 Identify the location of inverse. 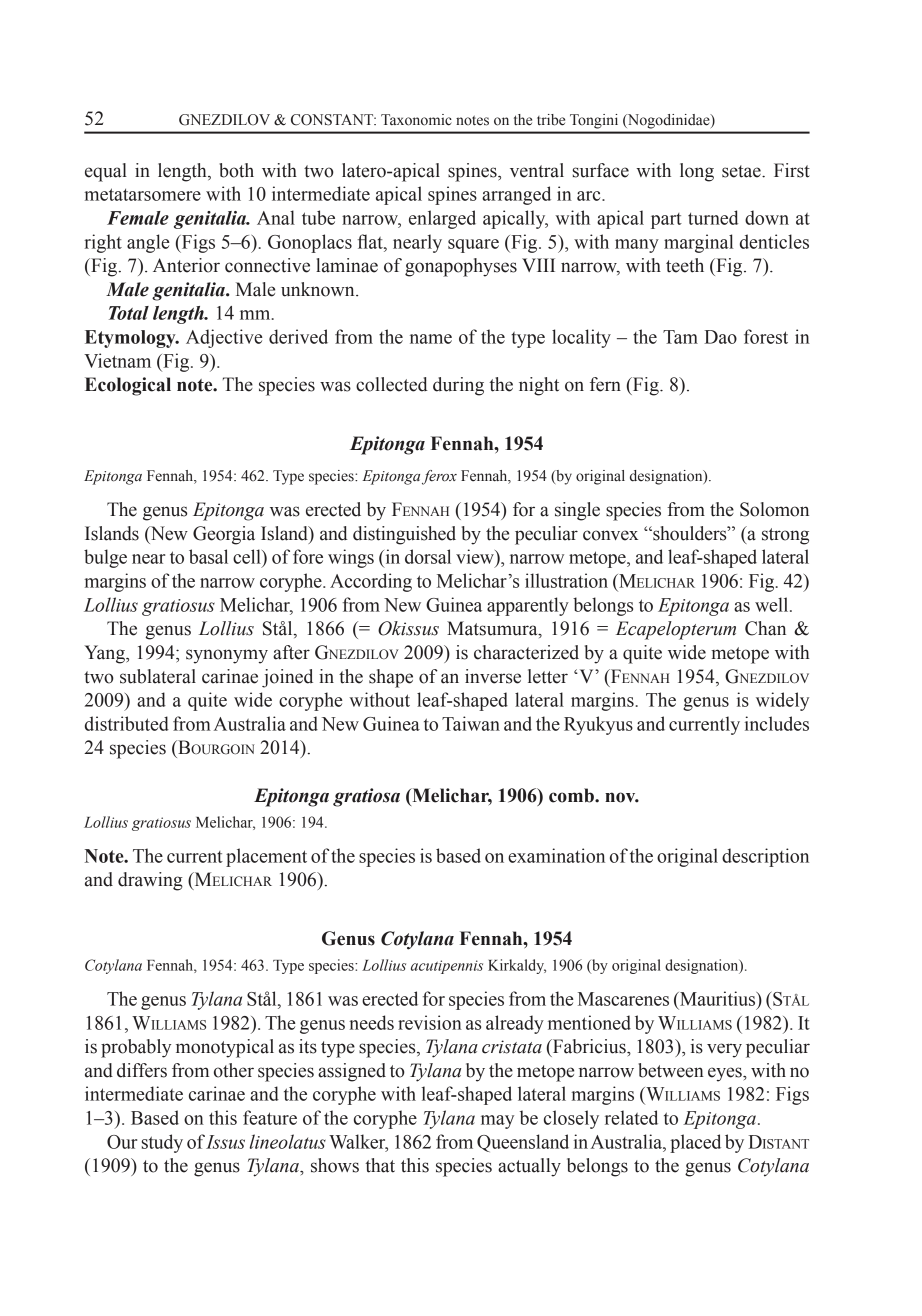
(493, 676).
